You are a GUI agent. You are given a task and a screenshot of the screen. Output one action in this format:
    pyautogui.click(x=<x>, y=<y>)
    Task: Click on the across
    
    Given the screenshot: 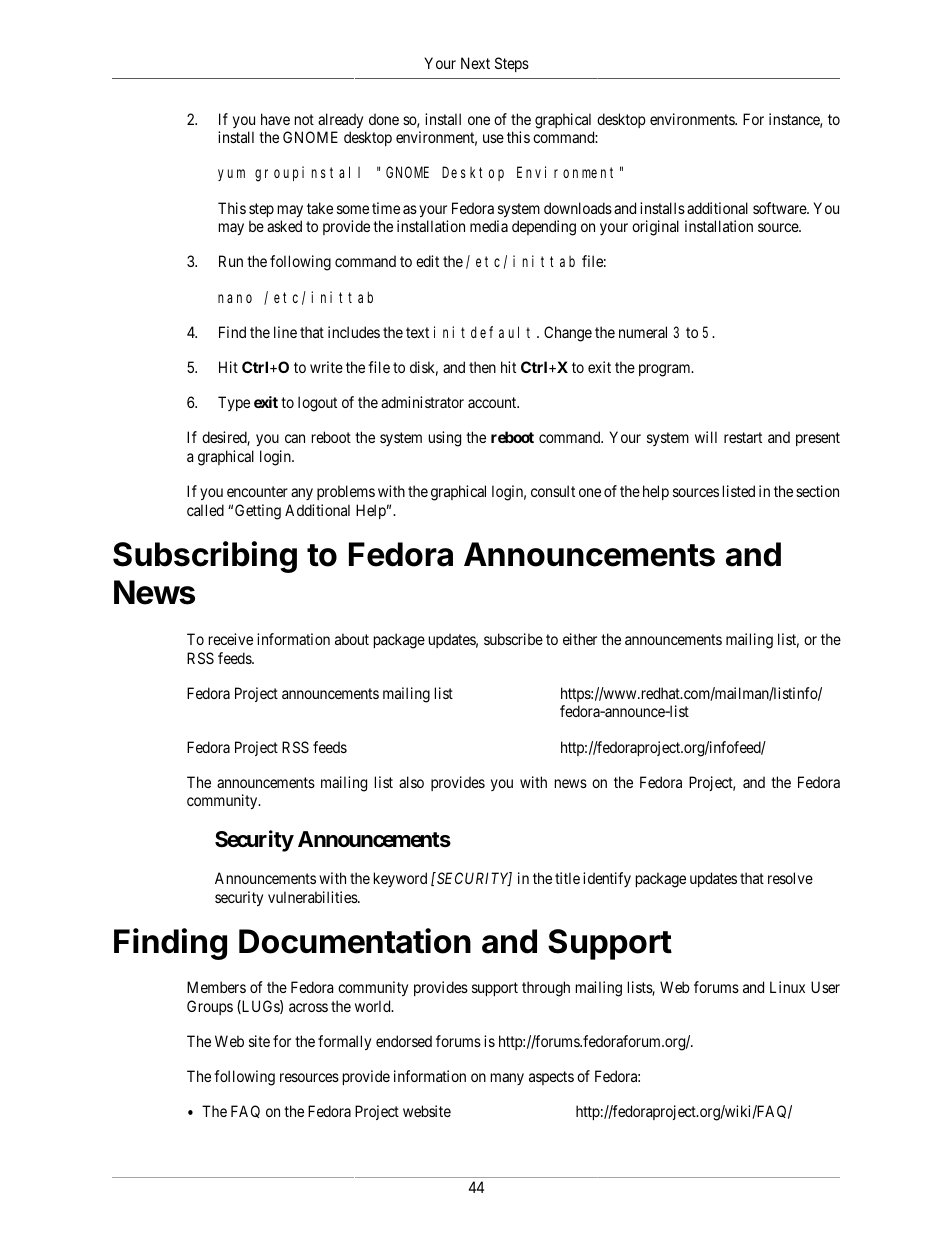 What is the action you would take?
    pyautogui.click(x=308, y=1007)
